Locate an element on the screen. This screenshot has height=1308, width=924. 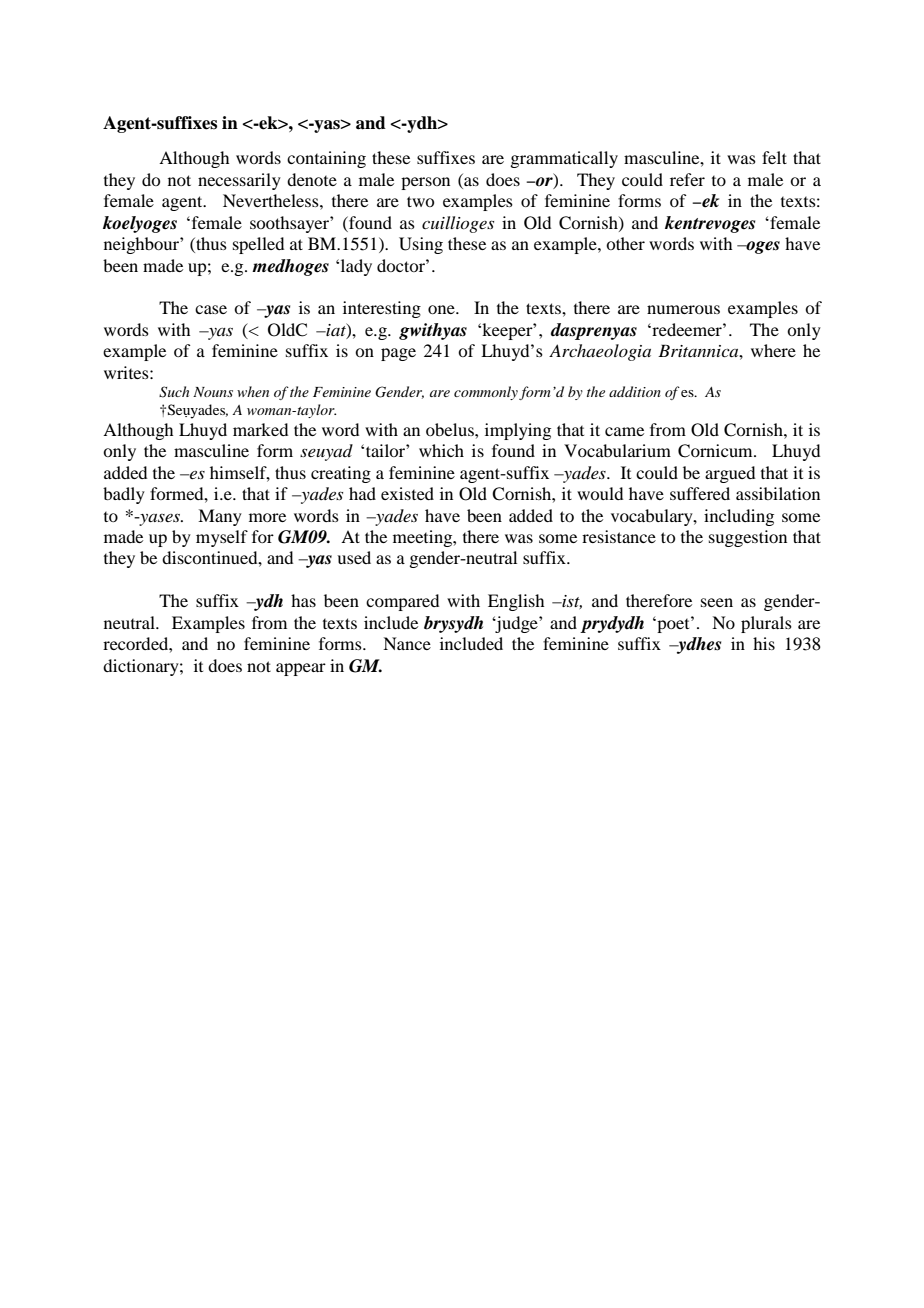
Nance is located at coordinates (407, 643).
